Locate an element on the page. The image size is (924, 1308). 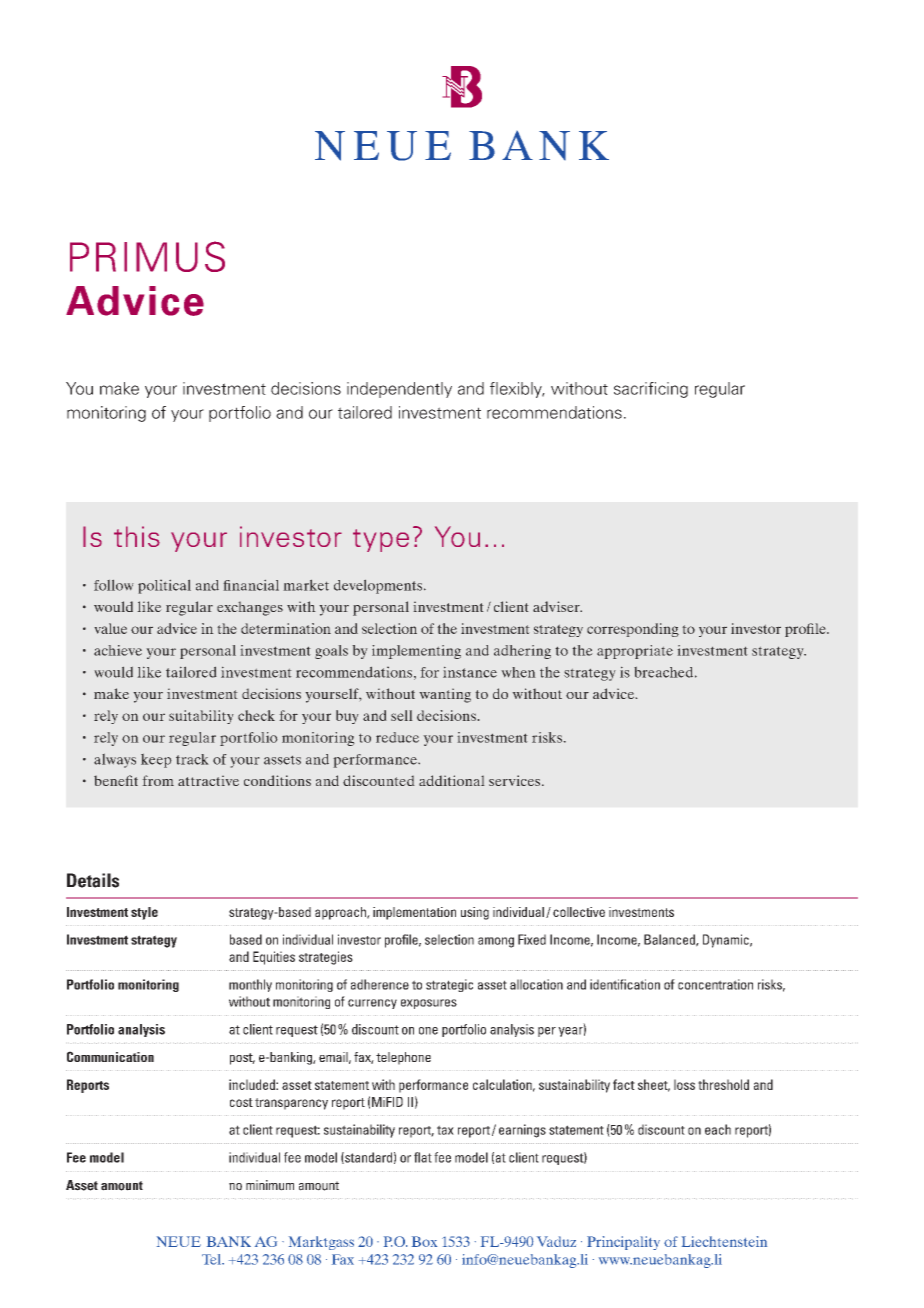
appropriate is located at coordinates (635, 652).
